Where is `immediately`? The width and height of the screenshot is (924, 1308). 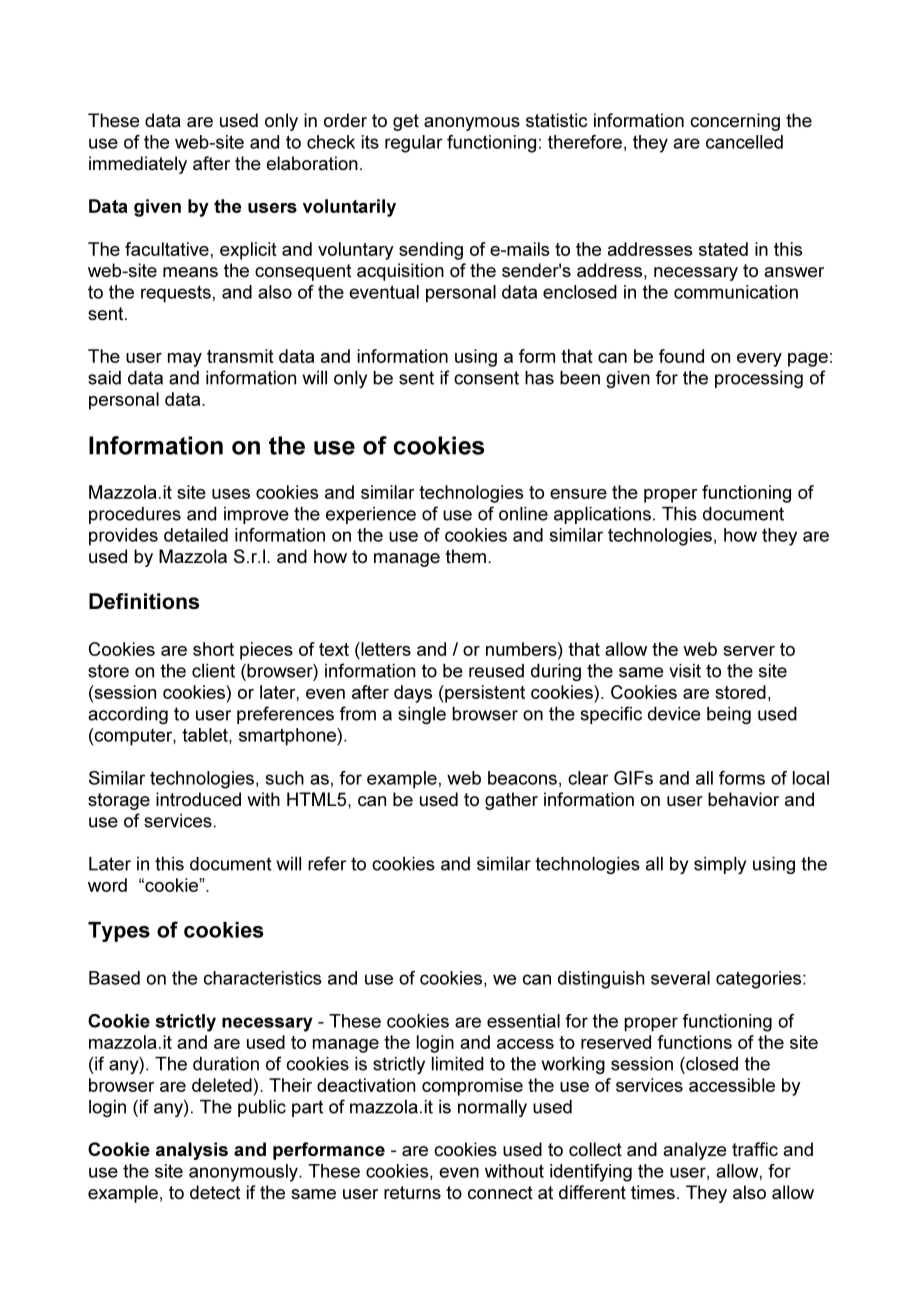 immediately is located at coordinates (138, 165).
